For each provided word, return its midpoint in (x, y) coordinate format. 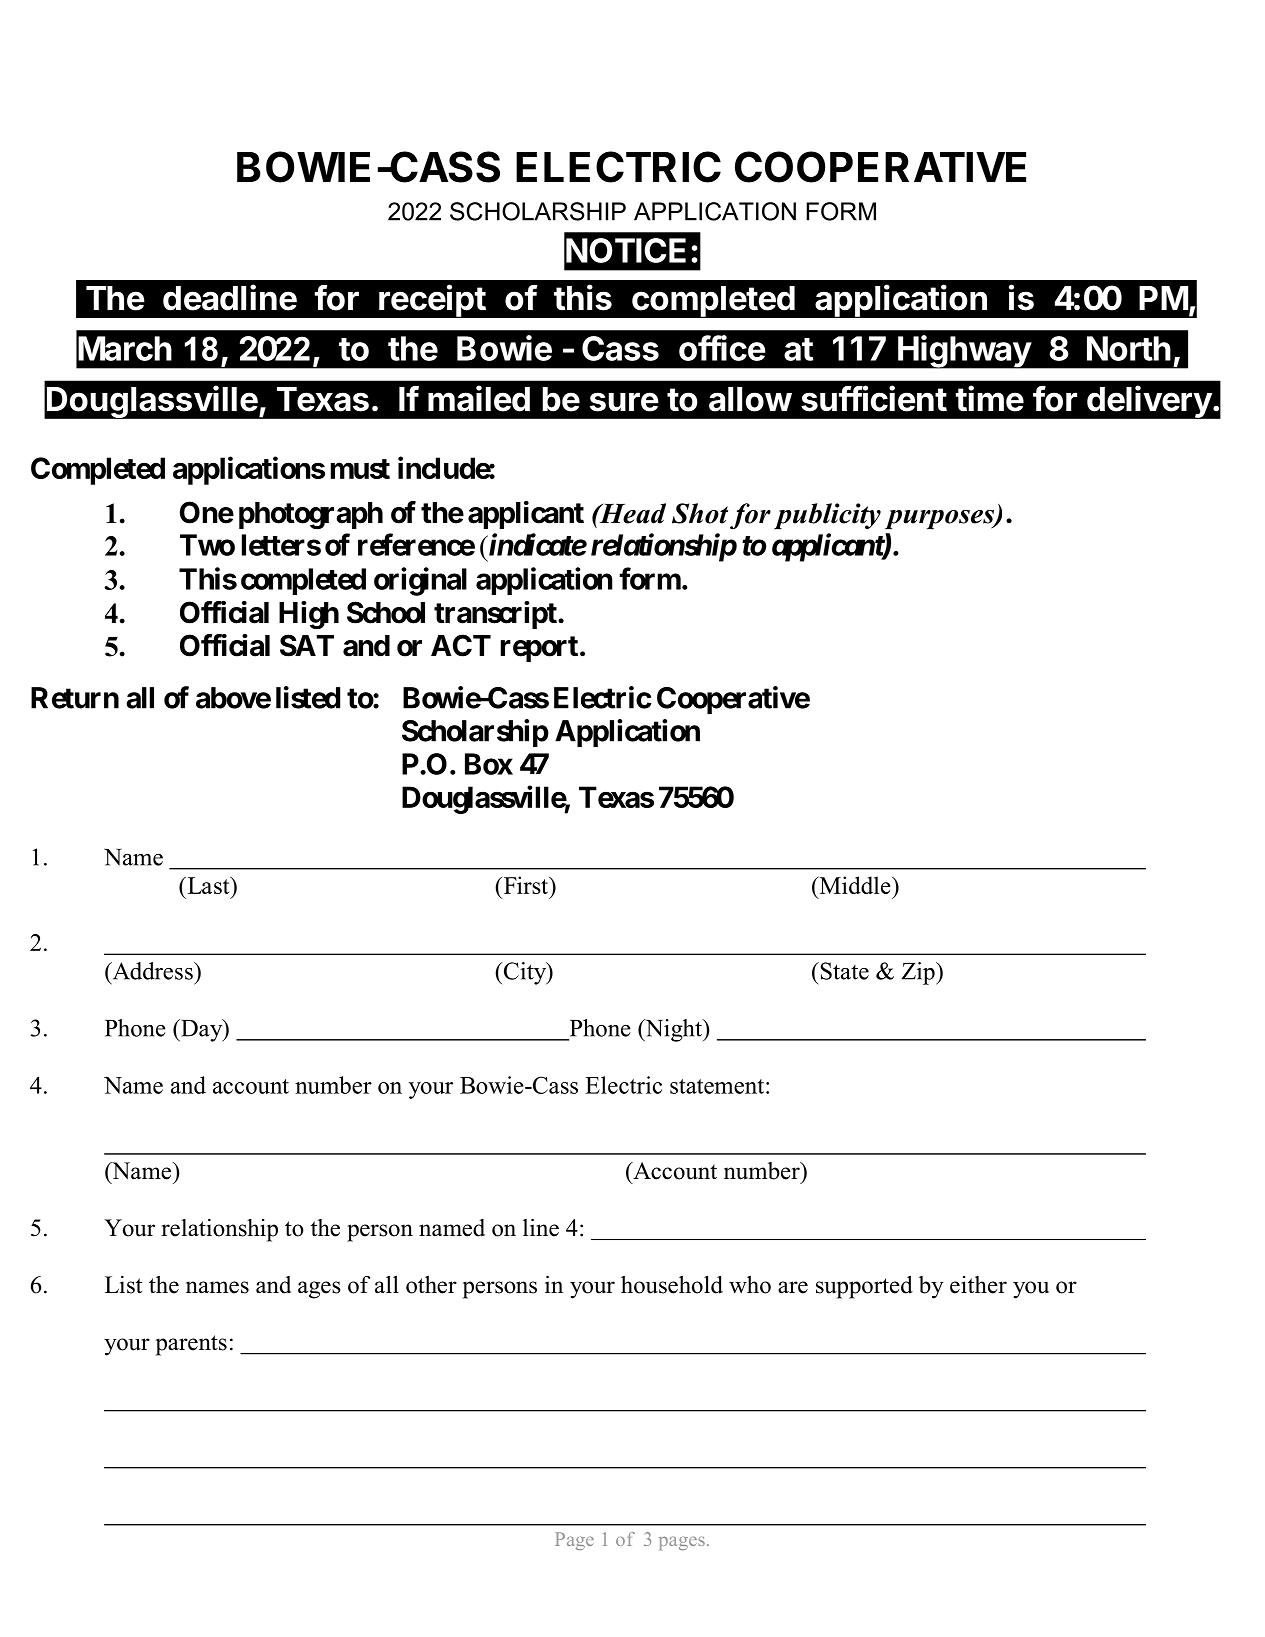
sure (624, 402)
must (360, 469)
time (990, 398)
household (672, 1285)
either (978, 1285)
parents (191, 1345)
